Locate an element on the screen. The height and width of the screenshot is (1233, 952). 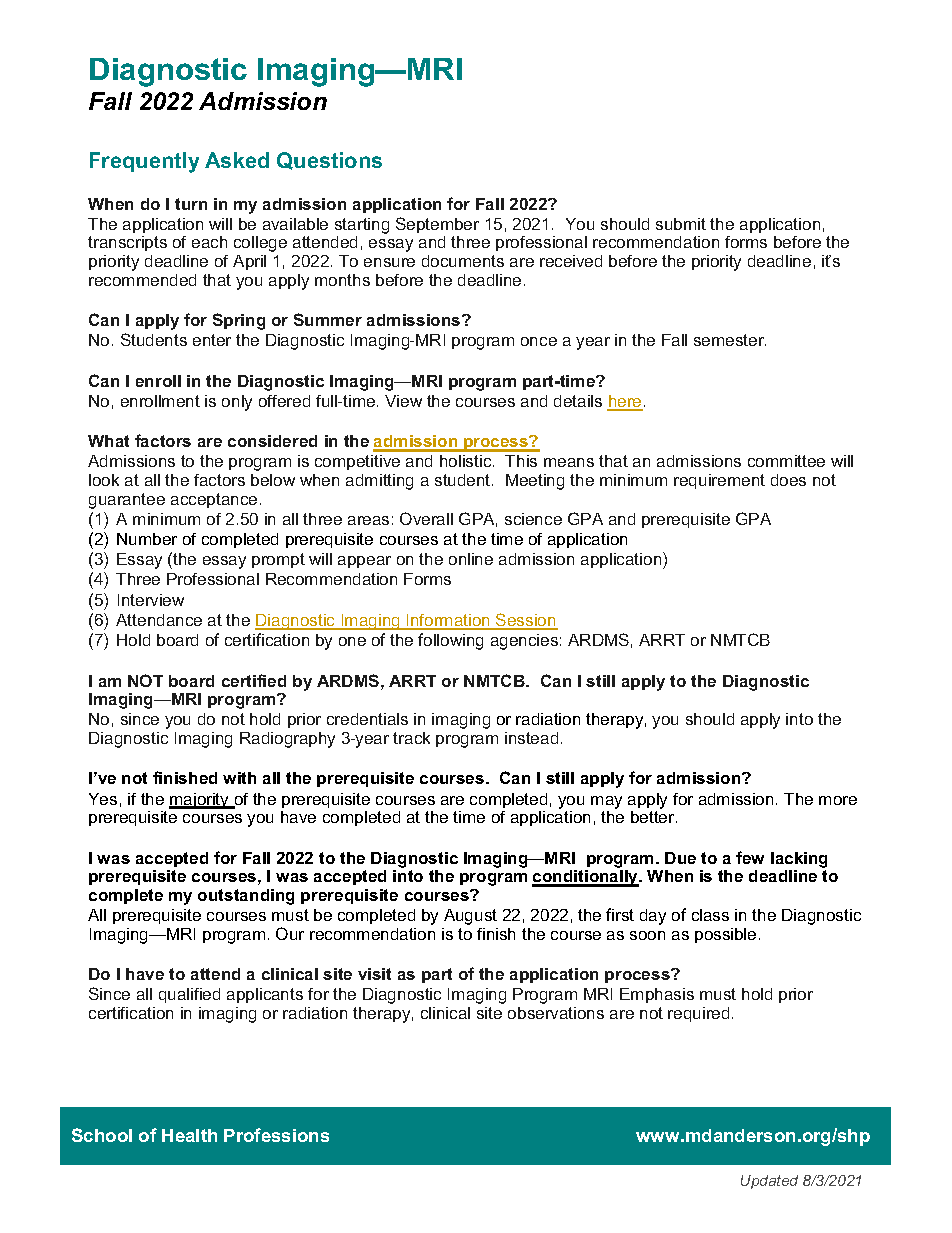
possible is located at coordinates (725, 935).
